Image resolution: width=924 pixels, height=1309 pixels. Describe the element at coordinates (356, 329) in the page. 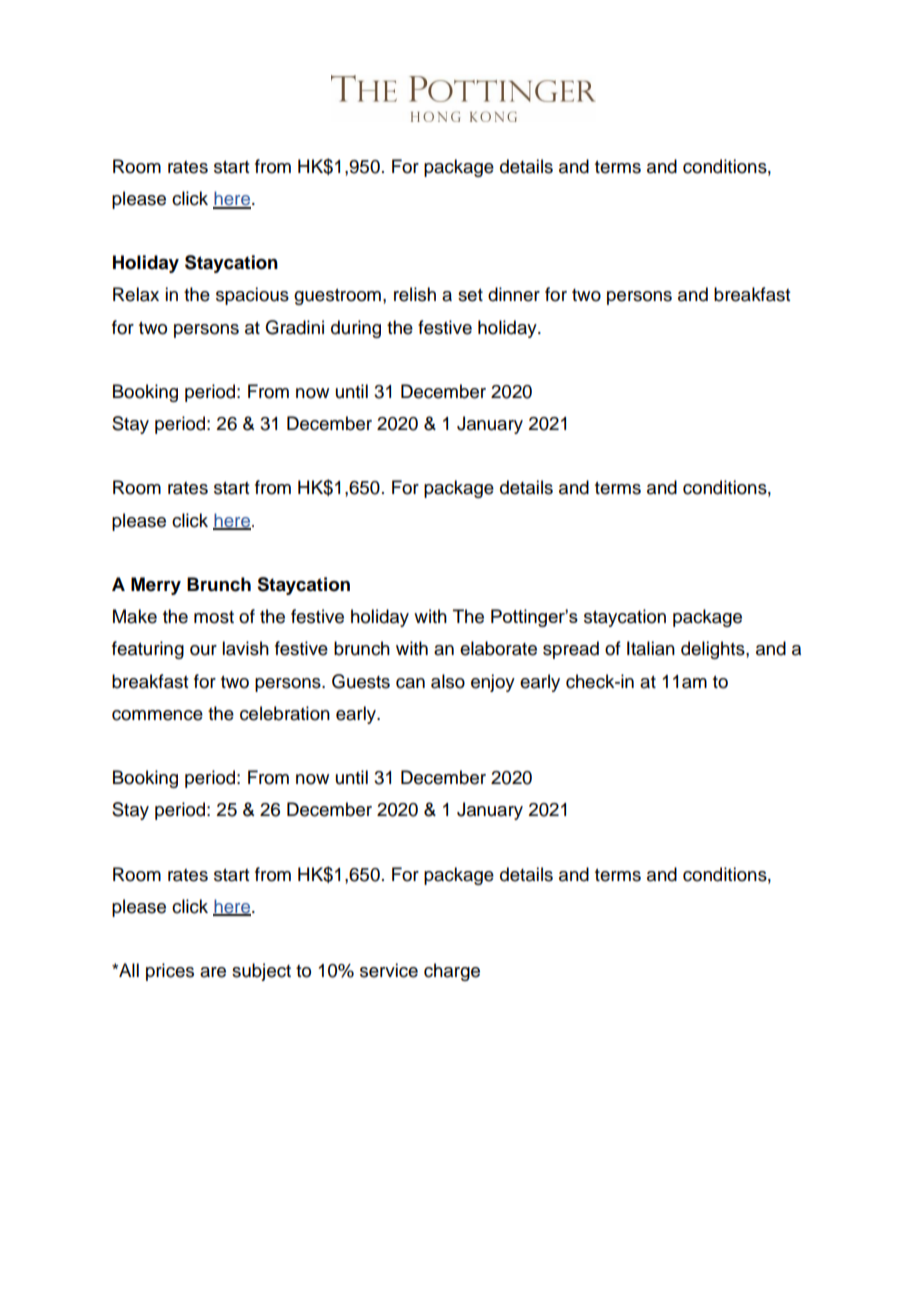

I see `during` at that location.
